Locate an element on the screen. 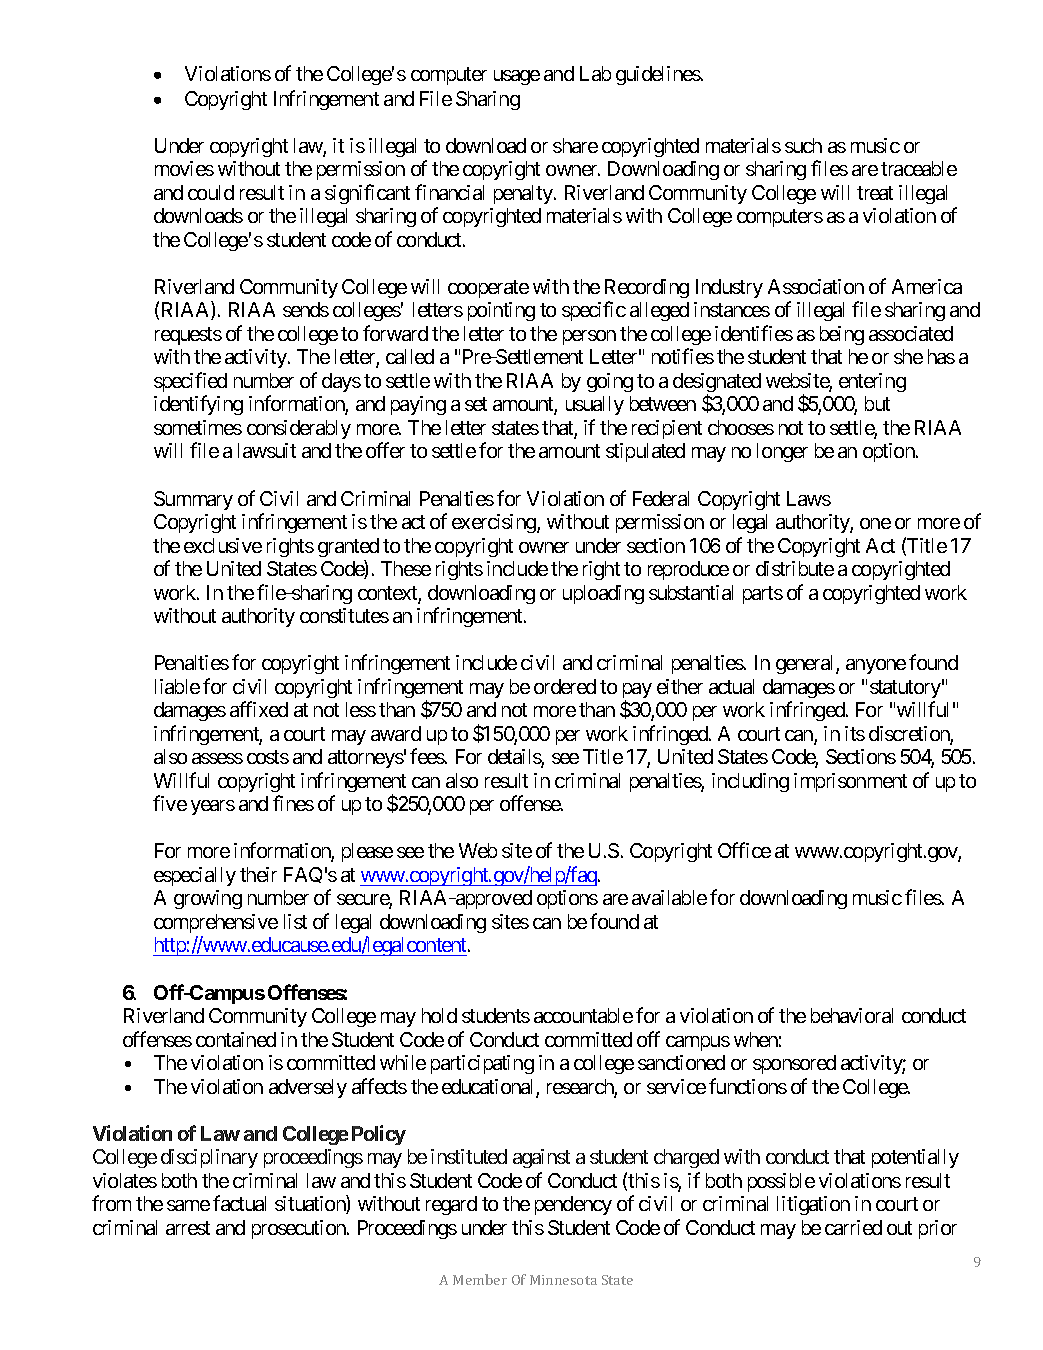  litigation is located at coordinates (813, 1205).
